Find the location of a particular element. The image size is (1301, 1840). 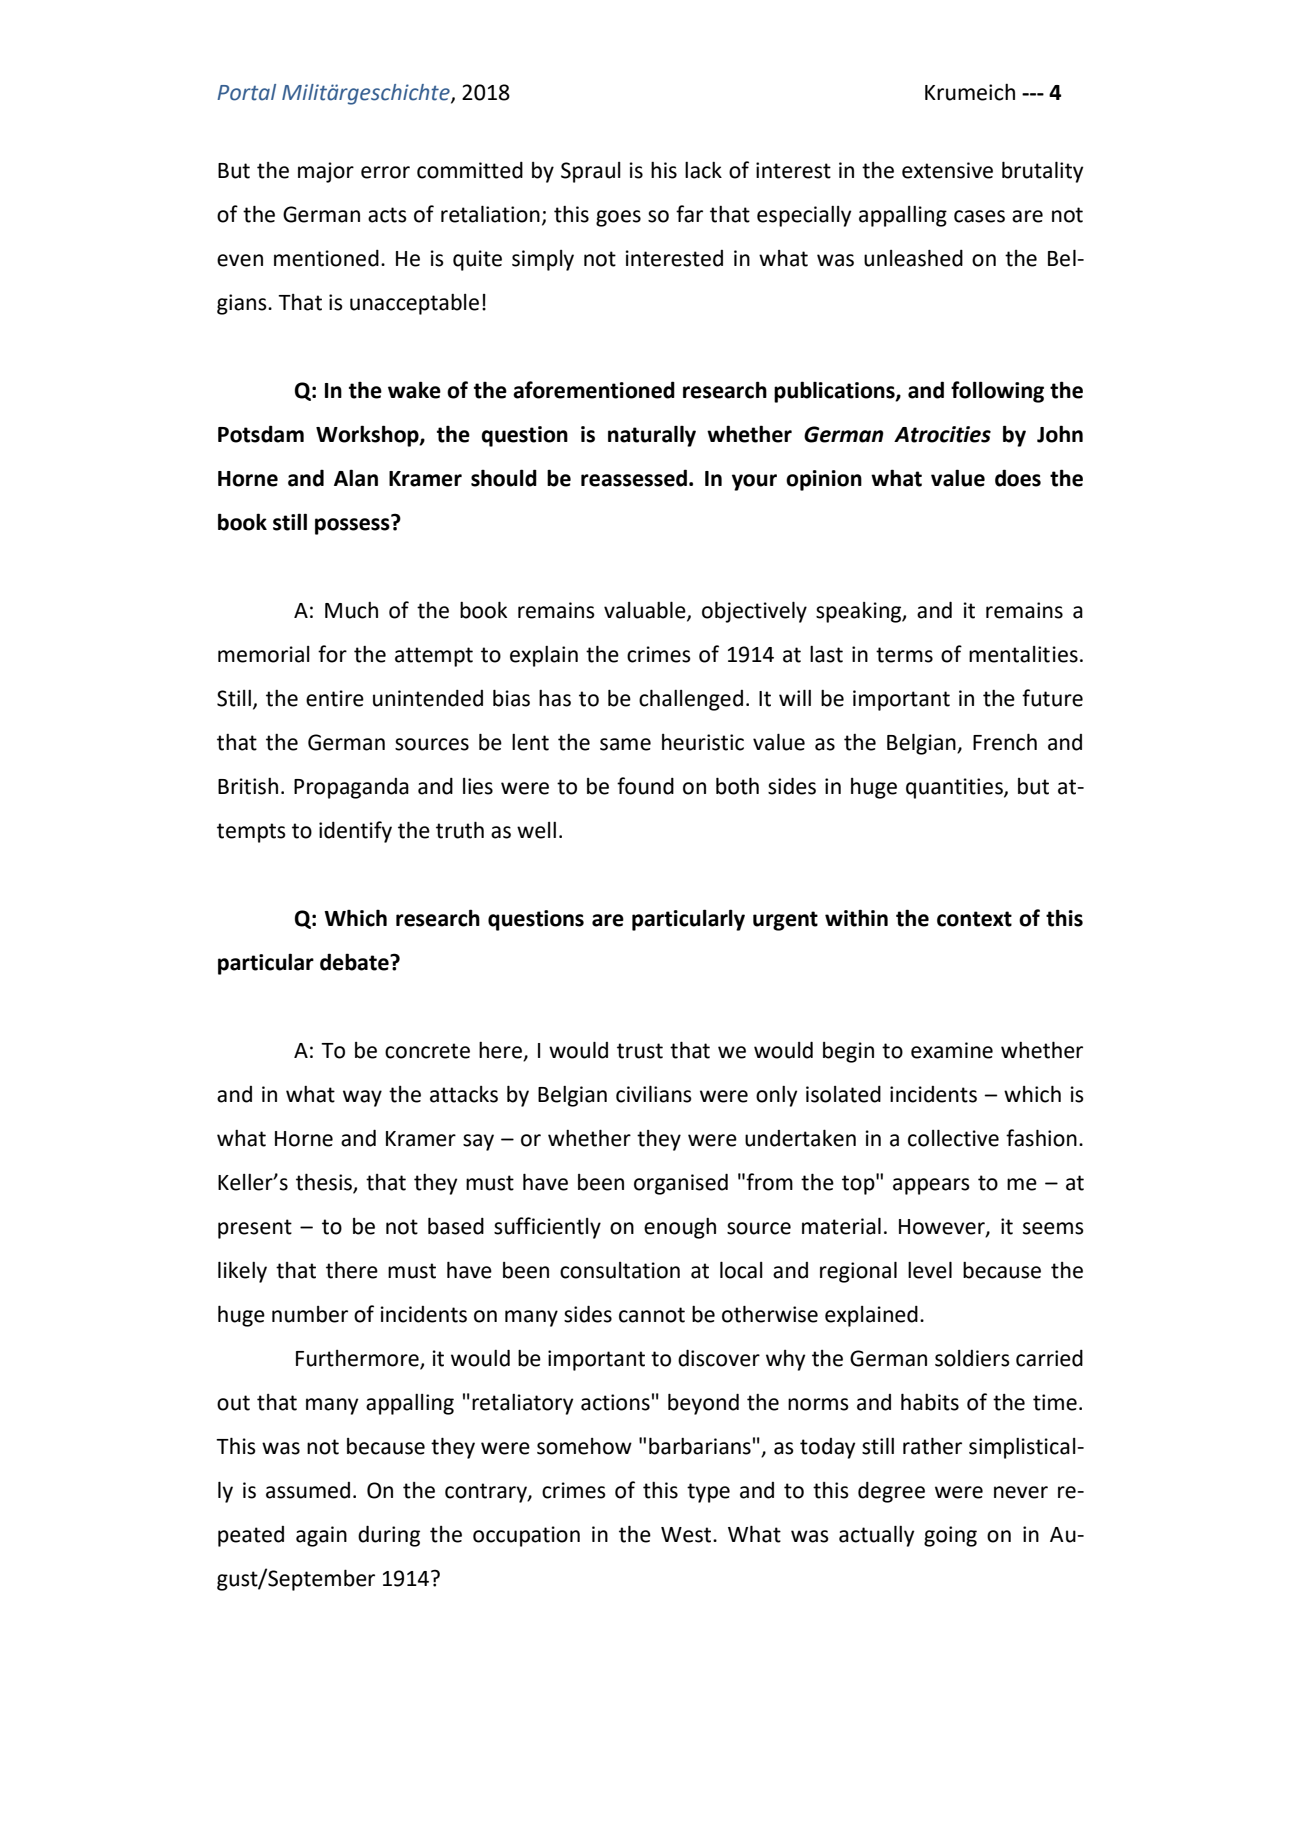

lack is located at coordinates (703, 170).
